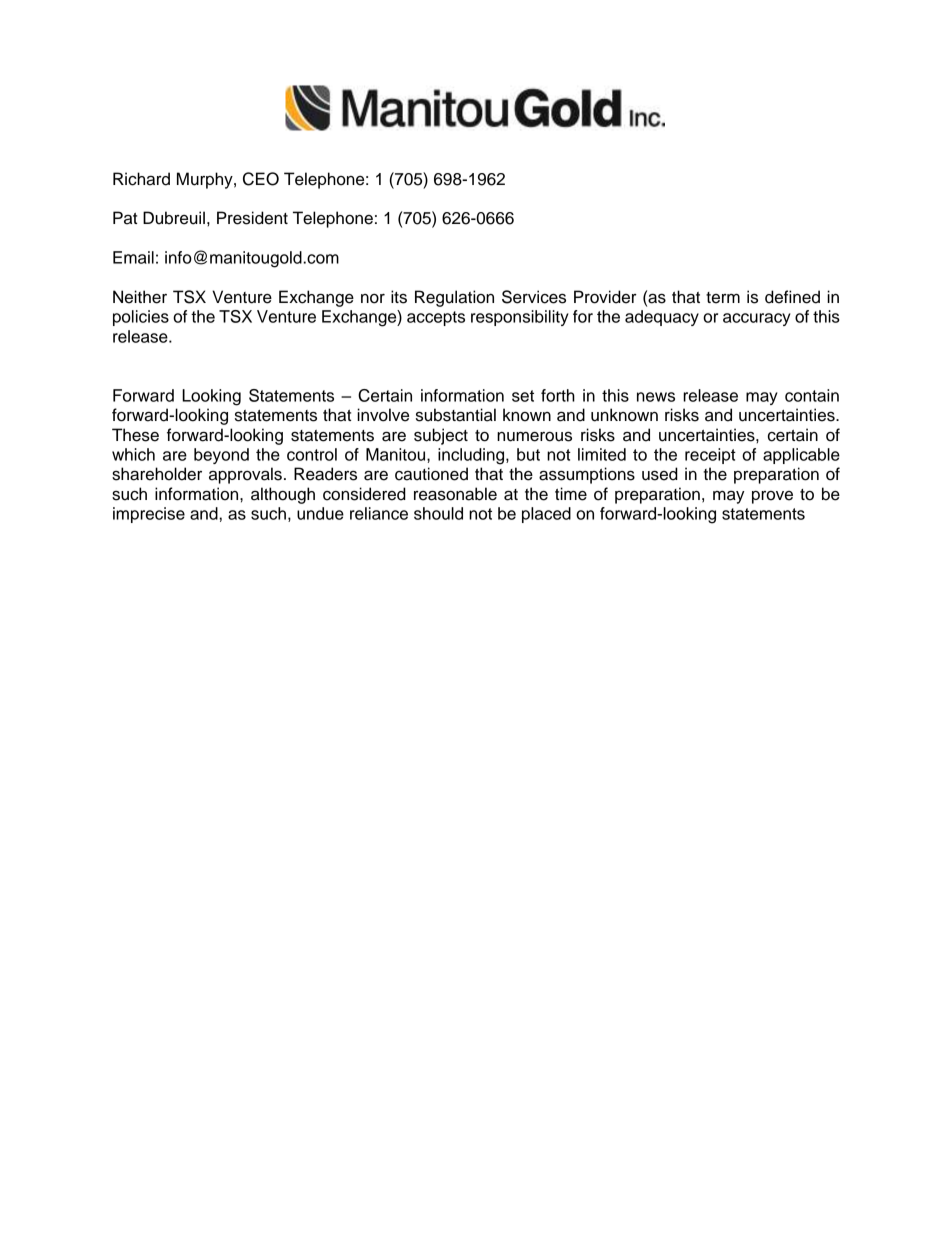  Describe the element at coordinates (252, 218) in the image. I see `President` at that location.
